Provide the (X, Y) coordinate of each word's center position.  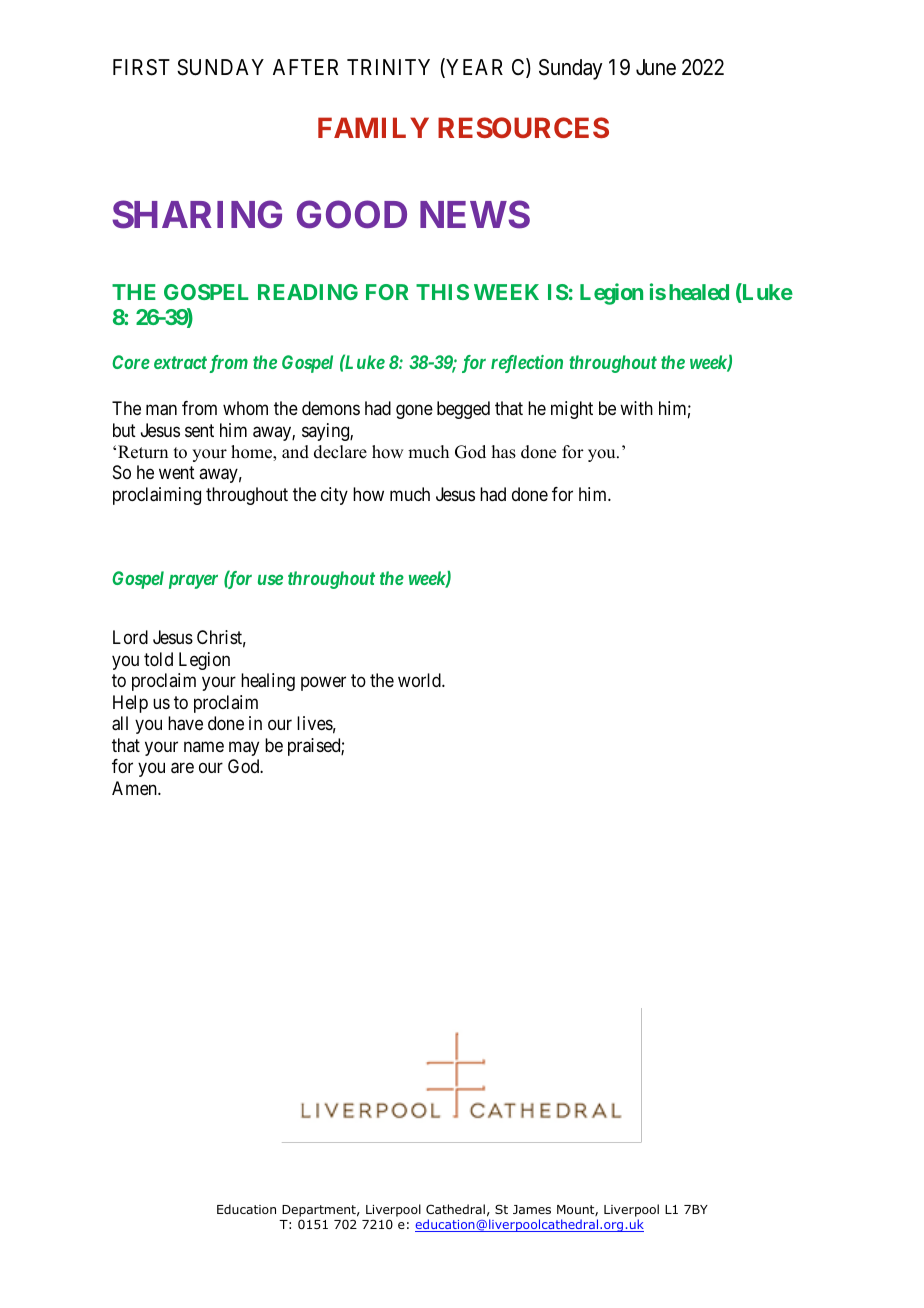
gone (414, 412)
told (158, 659)
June (656, 67)
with (636, 408)
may (244, 748)
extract (180, 362)
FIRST (141, 67)
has (504, 452)
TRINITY (388, 67)
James (532, 1209)
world (420, 680)
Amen (135, 788)
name (204, 746)
